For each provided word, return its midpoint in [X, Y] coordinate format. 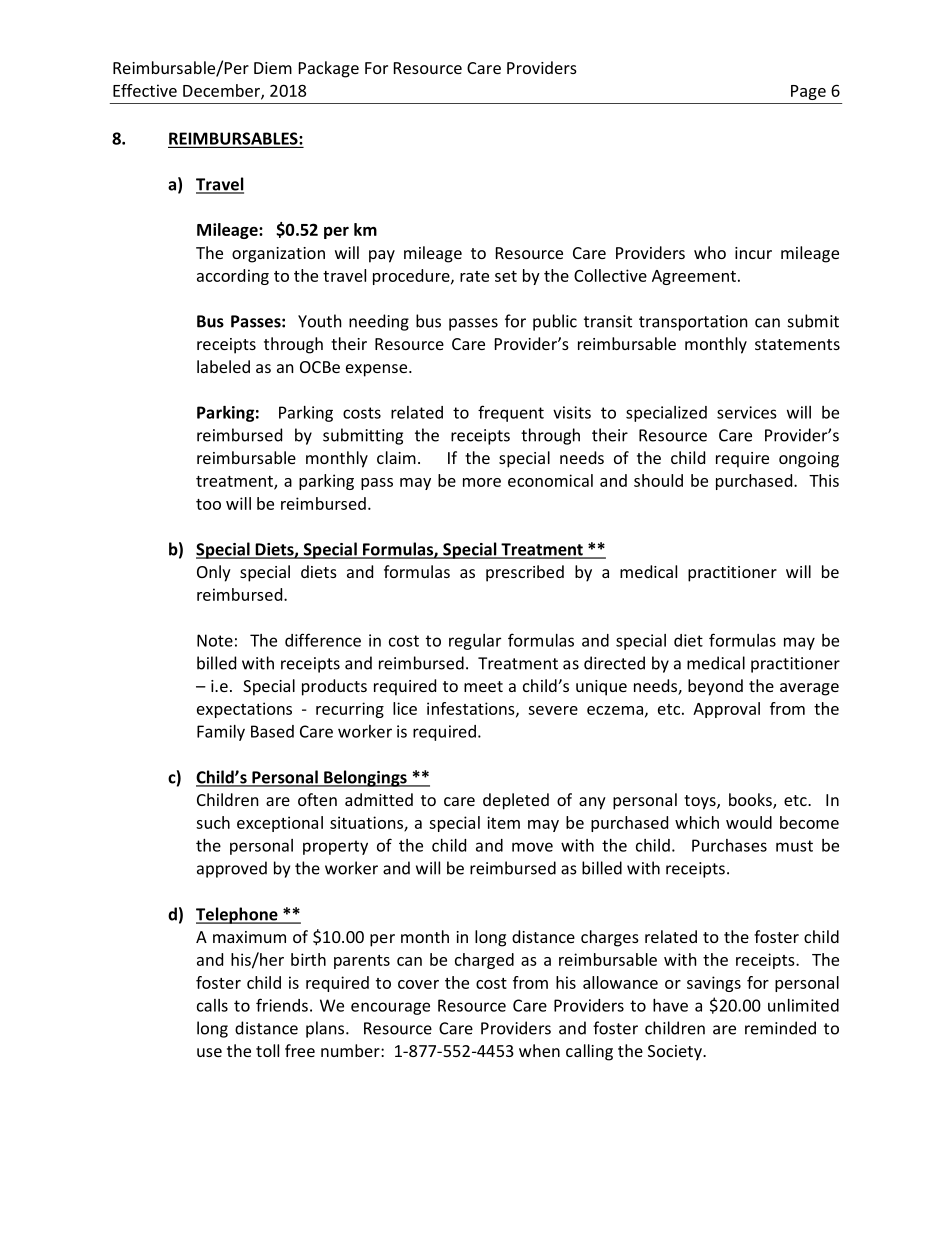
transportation [693, 323]
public [555, 322]
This [824, 480]
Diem [273, 68]
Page [808, 92]
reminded [780, 1028]
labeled [223, 366]
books [751, 801]
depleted [516, 801]
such [213, 822]
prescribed [525, 573]
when [539, 1050]
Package [329, 69]
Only [214, 573]
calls [212, 1005]
